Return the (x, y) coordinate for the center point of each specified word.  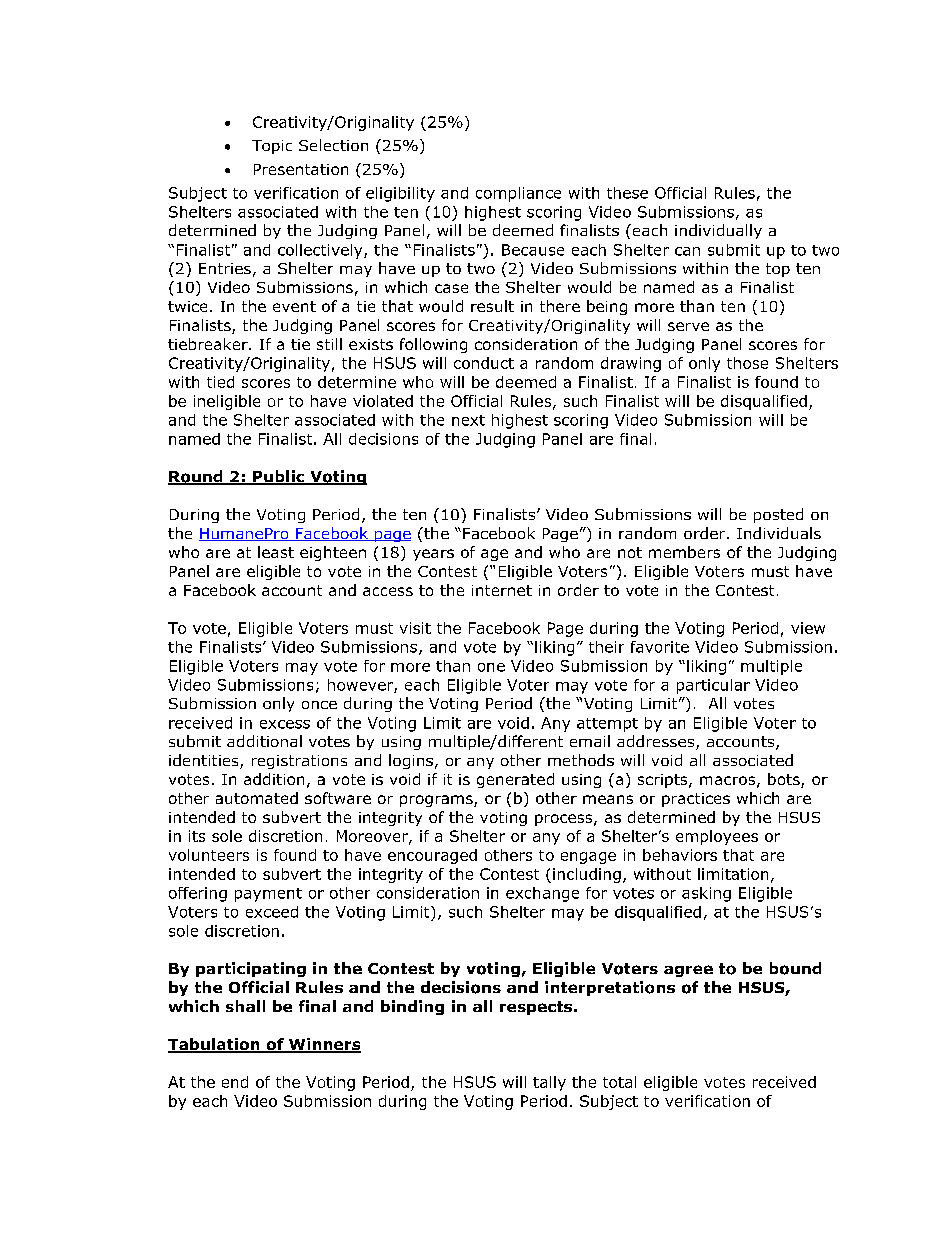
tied (220, 382)
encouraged (432, 856)
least (276, 552)
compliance (518, 194)
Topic (272, 147)
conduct (484, 363)
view (808, 628)
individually (718, 231)
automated (257, 798)
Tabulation (215, 1045)
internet (502, 590)
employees (717, 837)
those (747, 363)
